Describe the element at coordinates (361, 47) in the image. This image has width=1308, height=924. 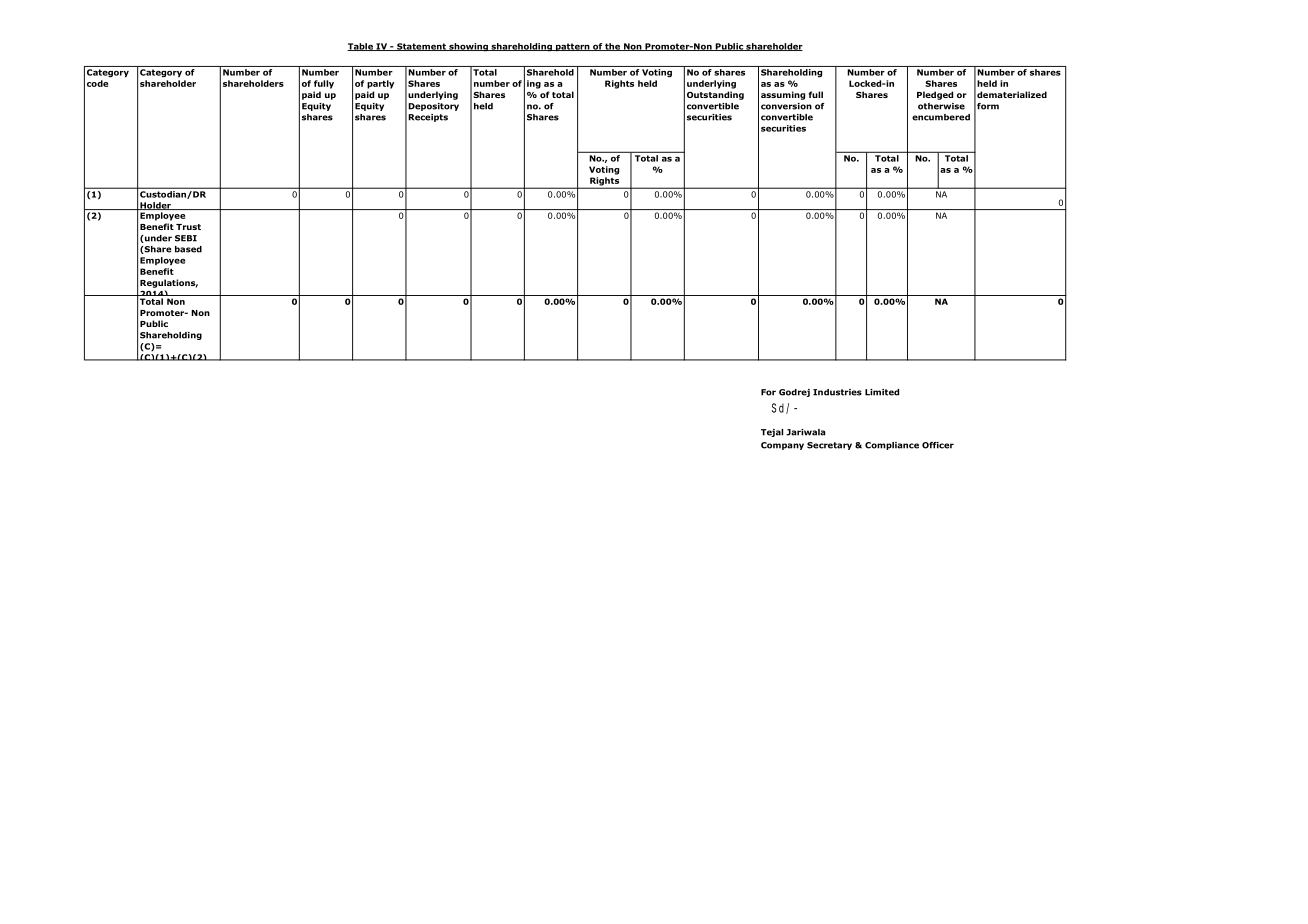
I see `Table` at that location.
